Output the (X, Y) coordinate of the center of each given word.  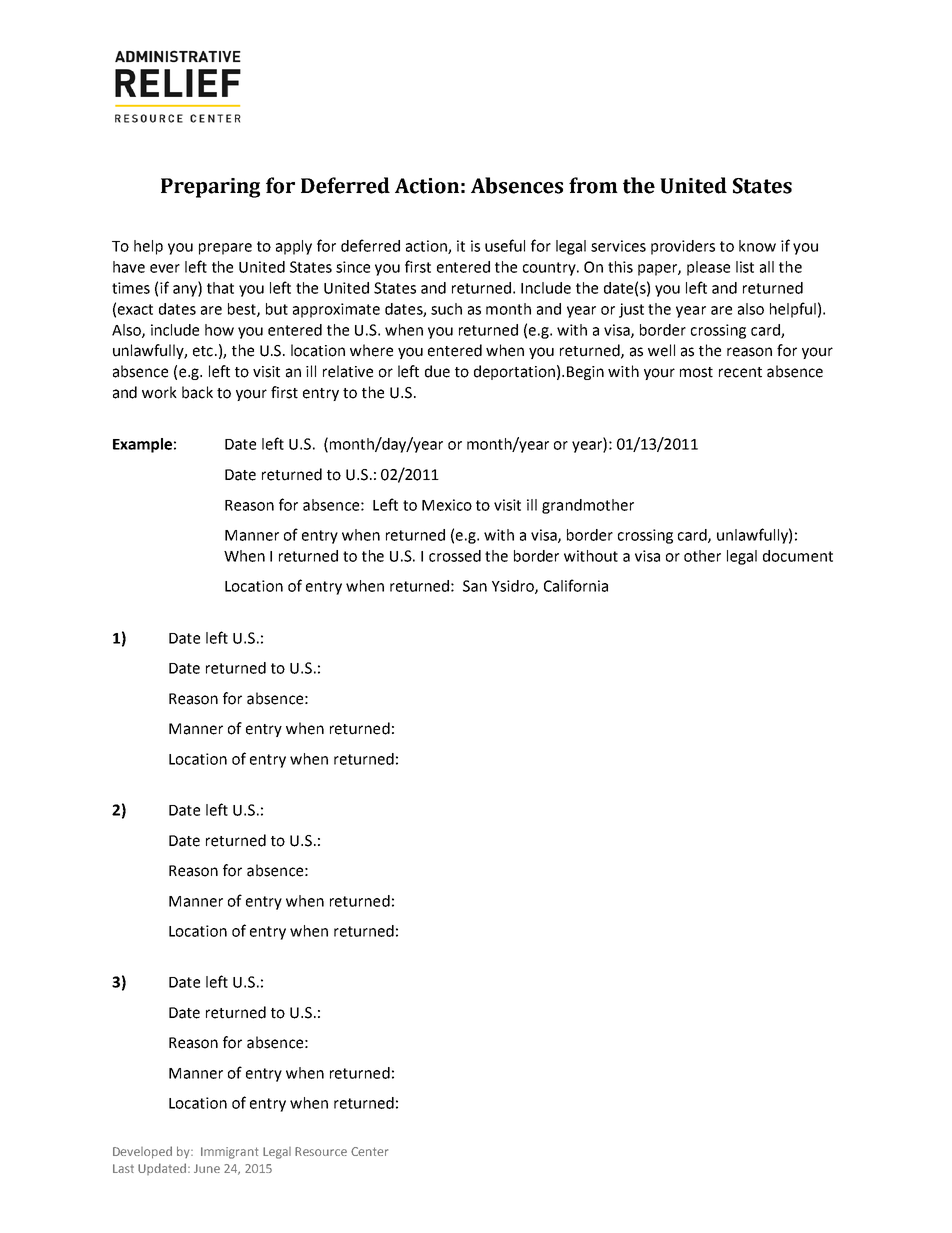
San (475, 586)
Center (369, 1151)
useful (505, 245)
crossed (455, 556)
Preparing (210, 188)
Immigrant (229, 1153)
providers (683, 247)
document (798, 556)
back (197, 392)
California (576, 585)
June (207, 1168)
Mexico (447, 505)
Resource (321, 1151)
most (696, 372)
